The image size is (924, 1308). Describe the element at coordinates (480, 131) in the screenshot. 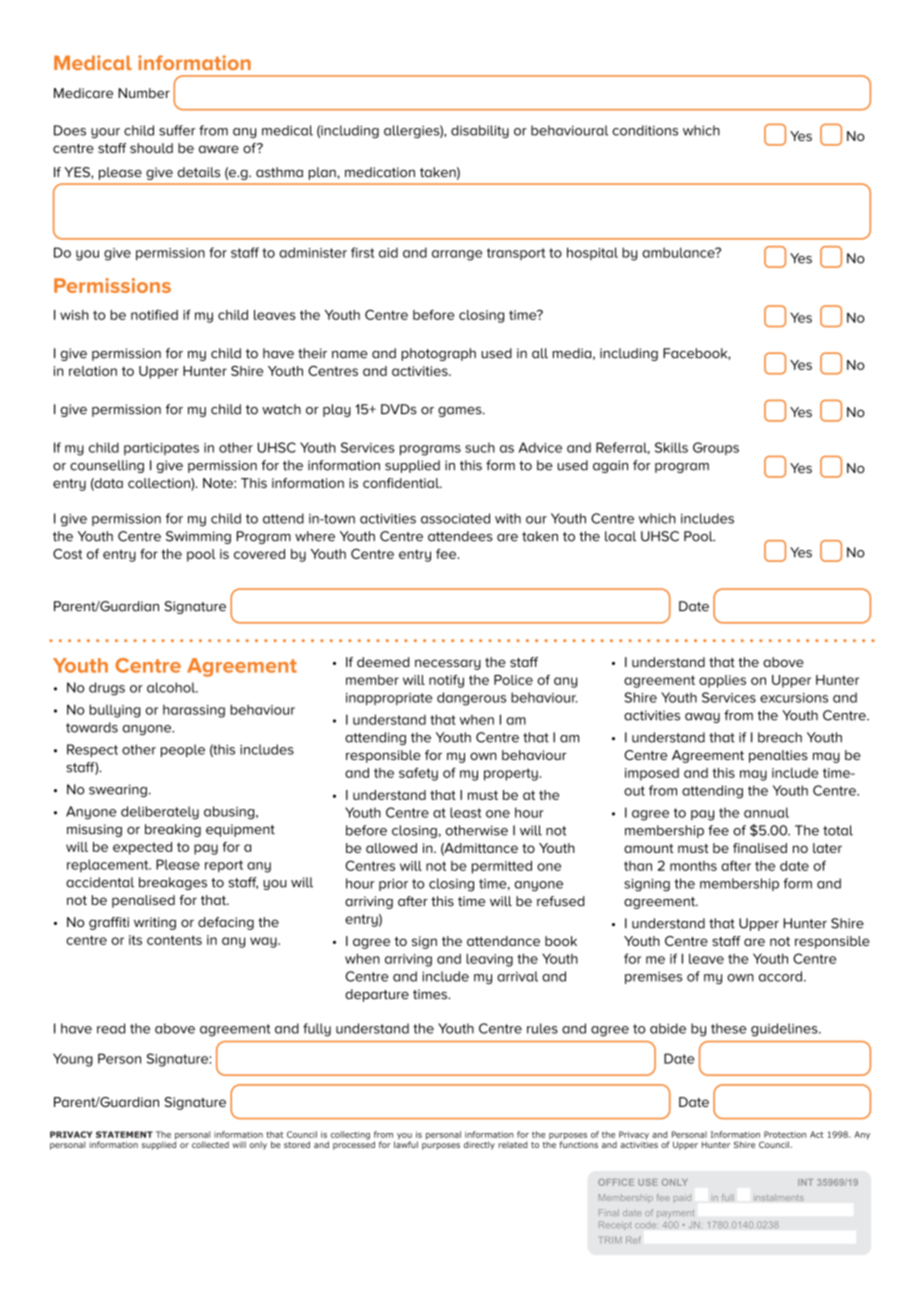

I see `disability` at that location.
